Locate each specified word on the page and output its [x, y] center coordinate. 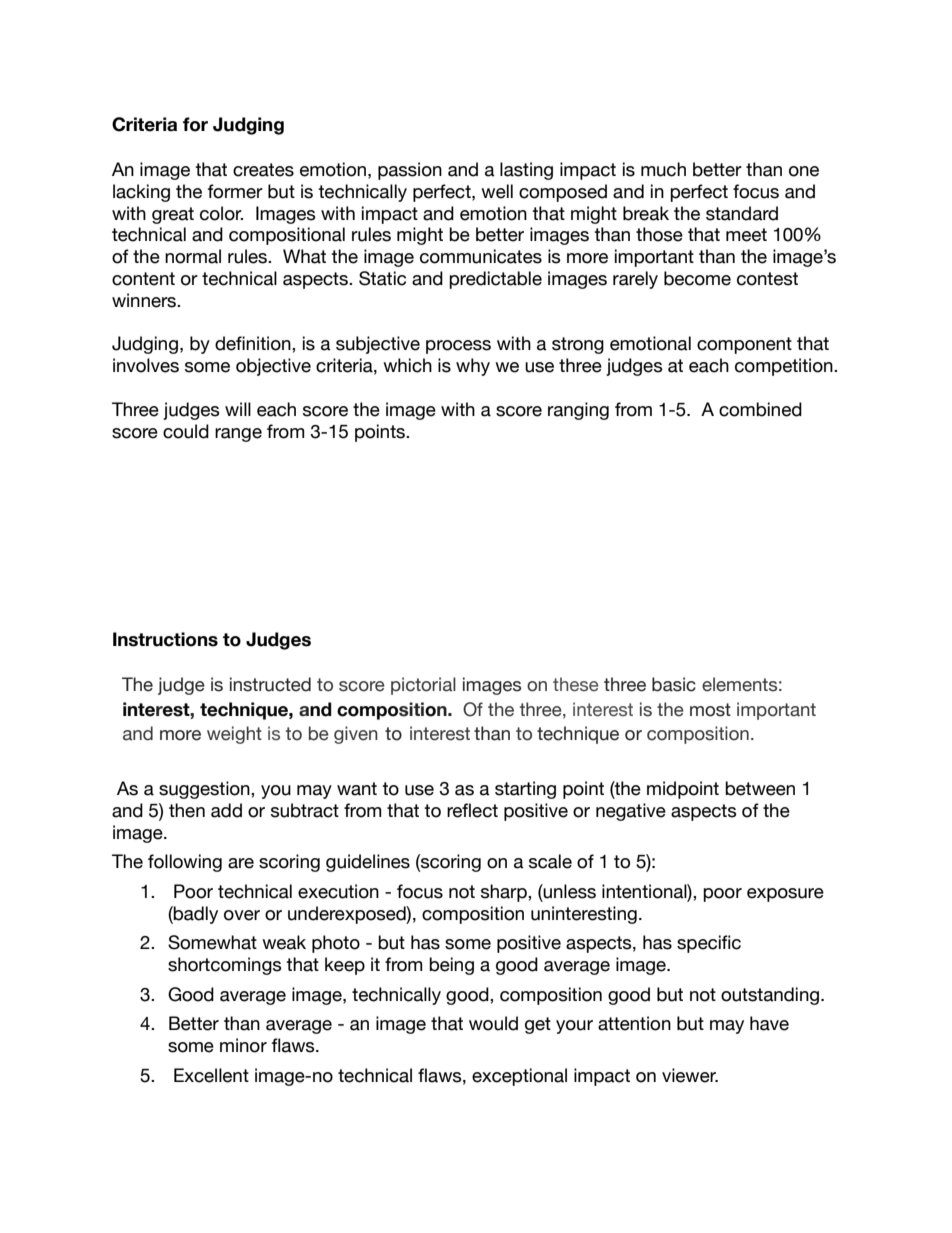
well [497, 191]
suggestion [205, 790]
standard [742, 213]
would [493, 1023]
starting [525, 790]
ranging [578, 411]
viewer [690, 1075]
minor [243, 1045]
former [235, 191]
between [760, 788]
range [238, 435]
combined [760, 409]
